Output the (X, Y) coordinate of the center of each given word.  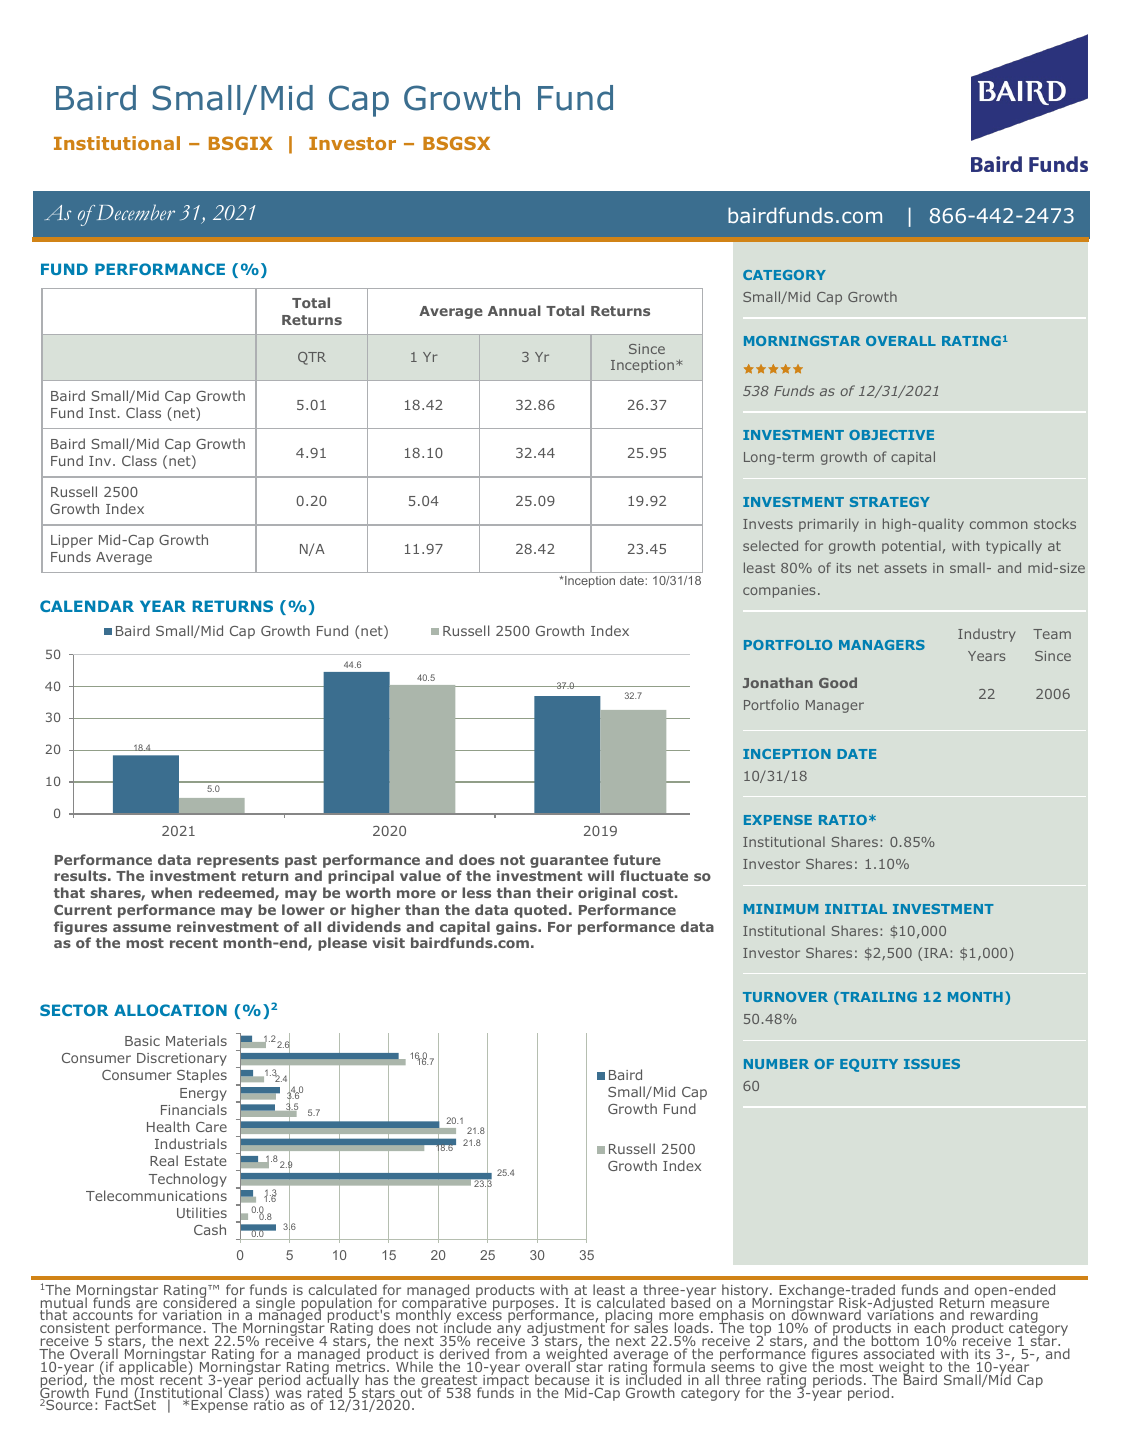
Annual (514, 310)
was (288, 1395)
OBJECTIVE (891, 435)
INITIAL (856, 909)
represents (238, 861)
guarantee (569, 863)
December (136, 212)
